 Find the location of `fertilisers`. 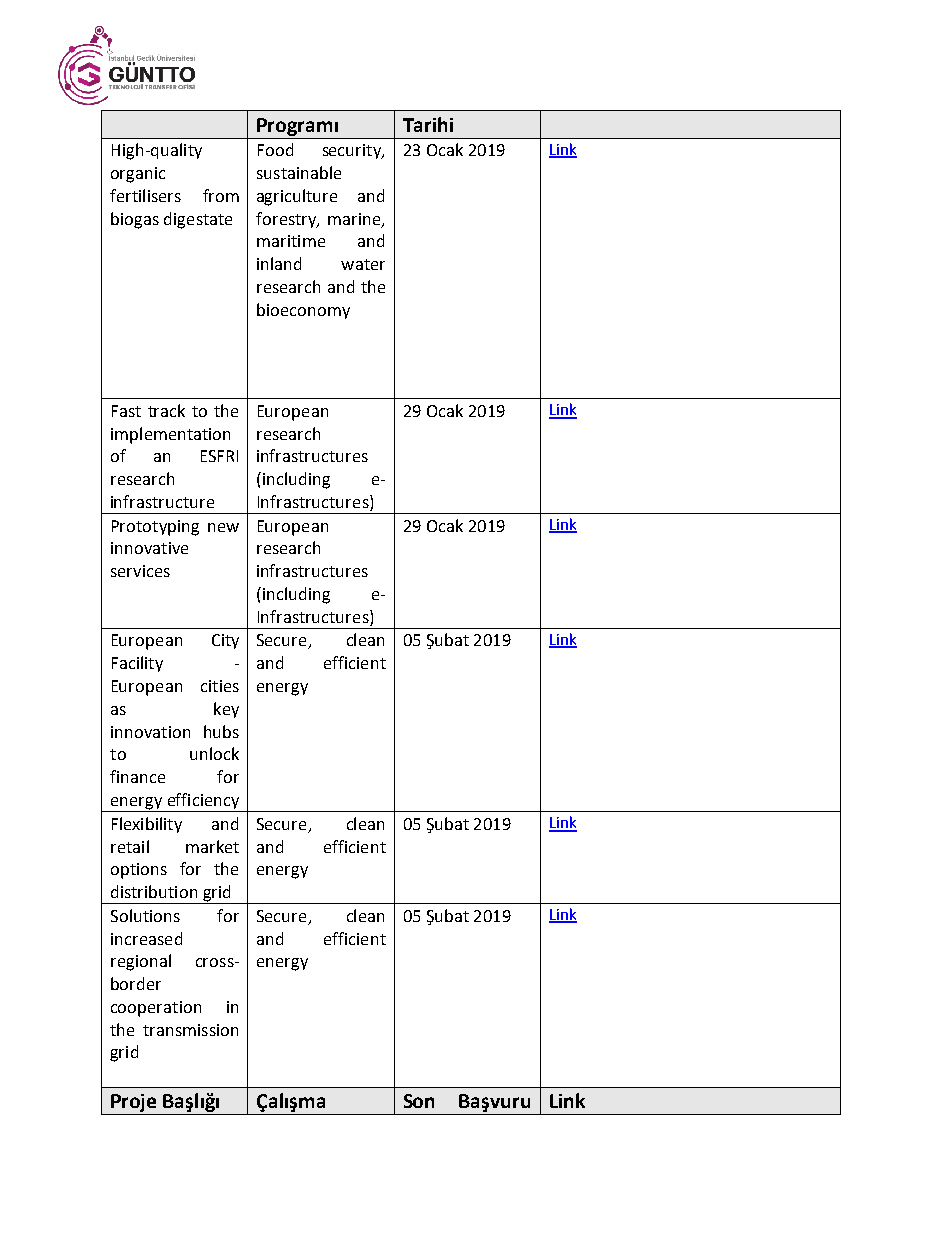

fertilisers is located at coordinates (145, 195).
